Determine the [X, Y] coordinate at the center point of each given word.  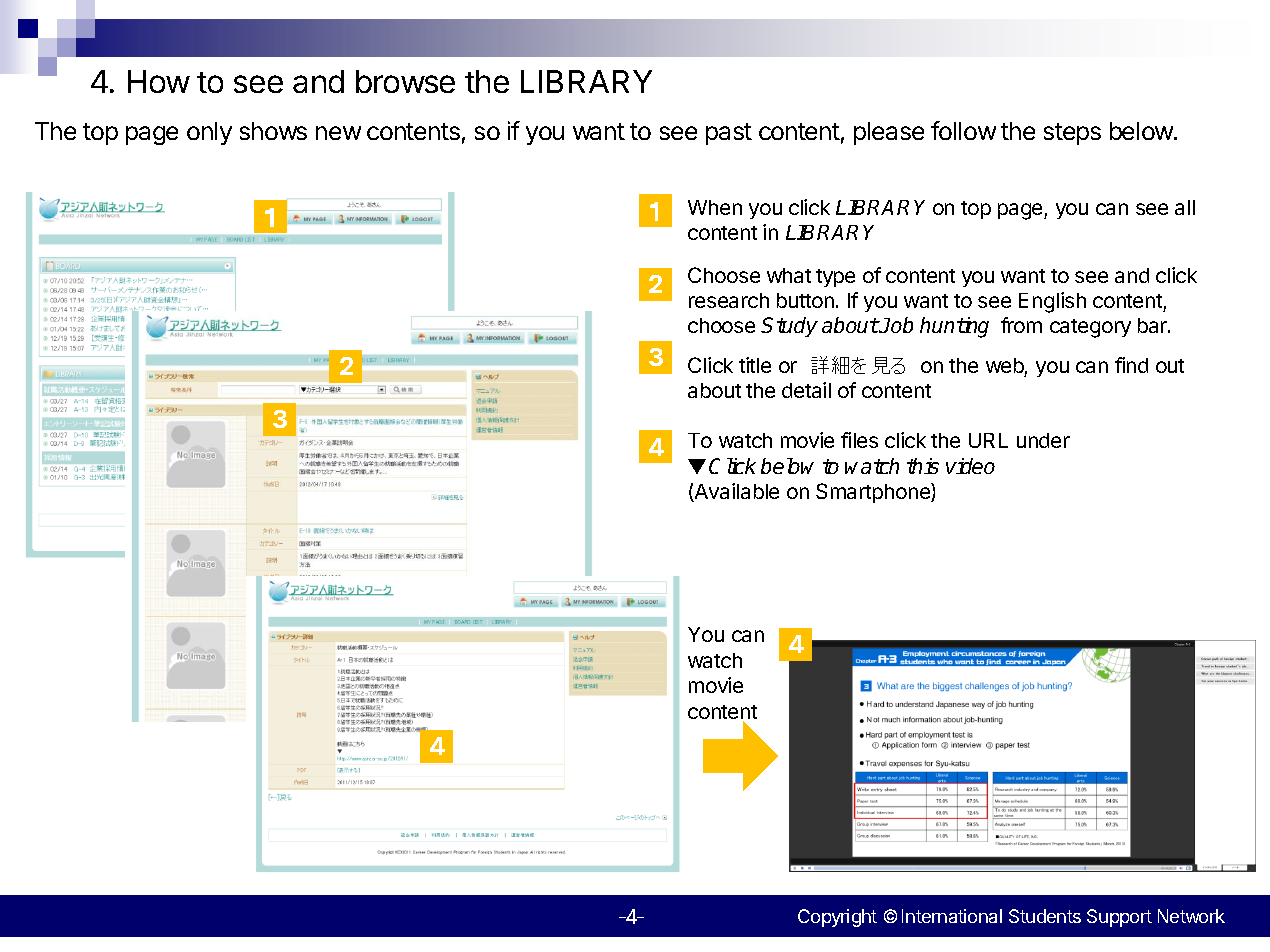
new [338, 133]
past [729, 134]
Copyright [837, 918]
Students [1045, 916]
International [952, 916]
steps [1072, 134]
